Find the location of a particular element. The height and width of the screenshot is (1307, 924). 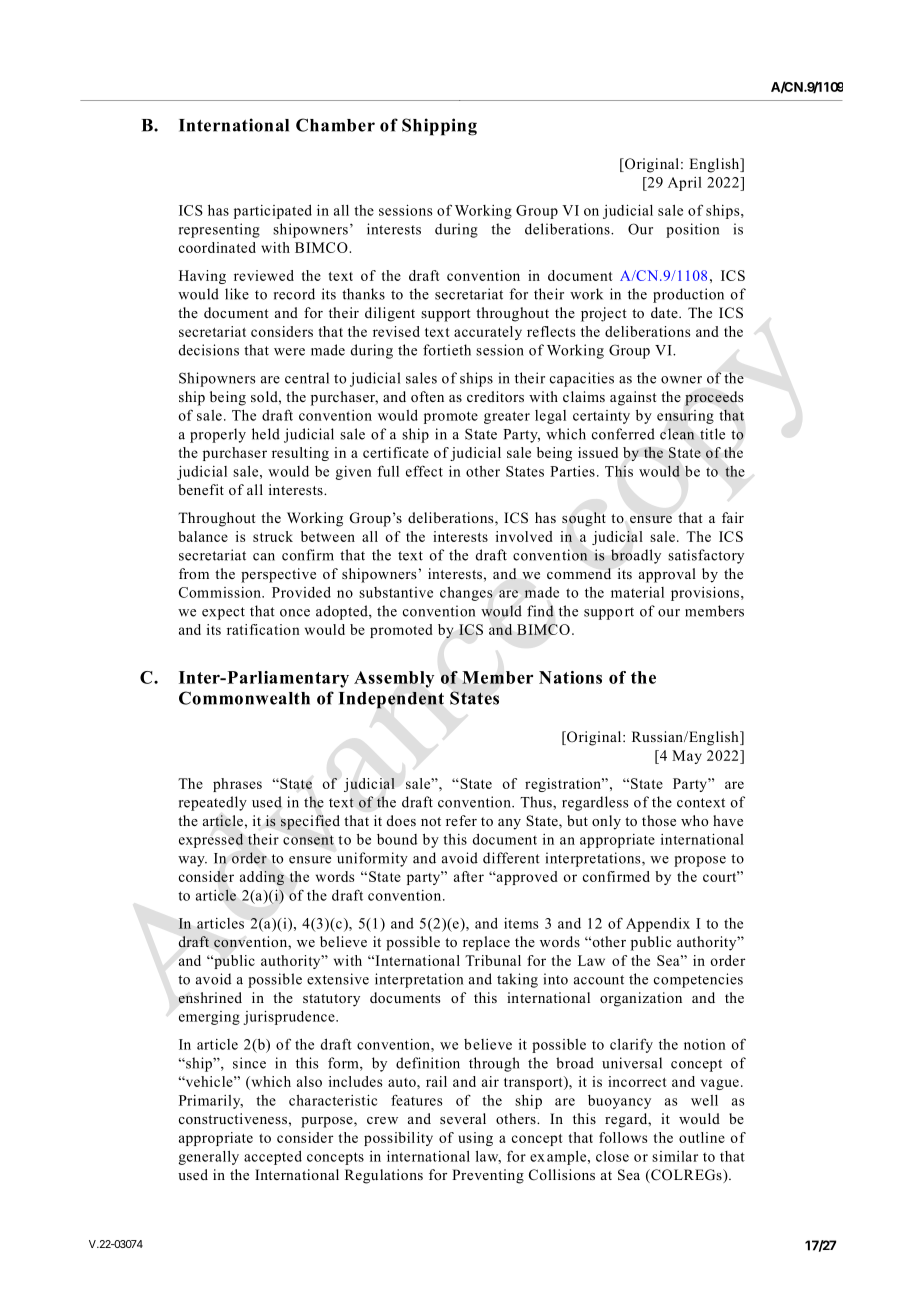

clean is located at coordinates (677, 434).
